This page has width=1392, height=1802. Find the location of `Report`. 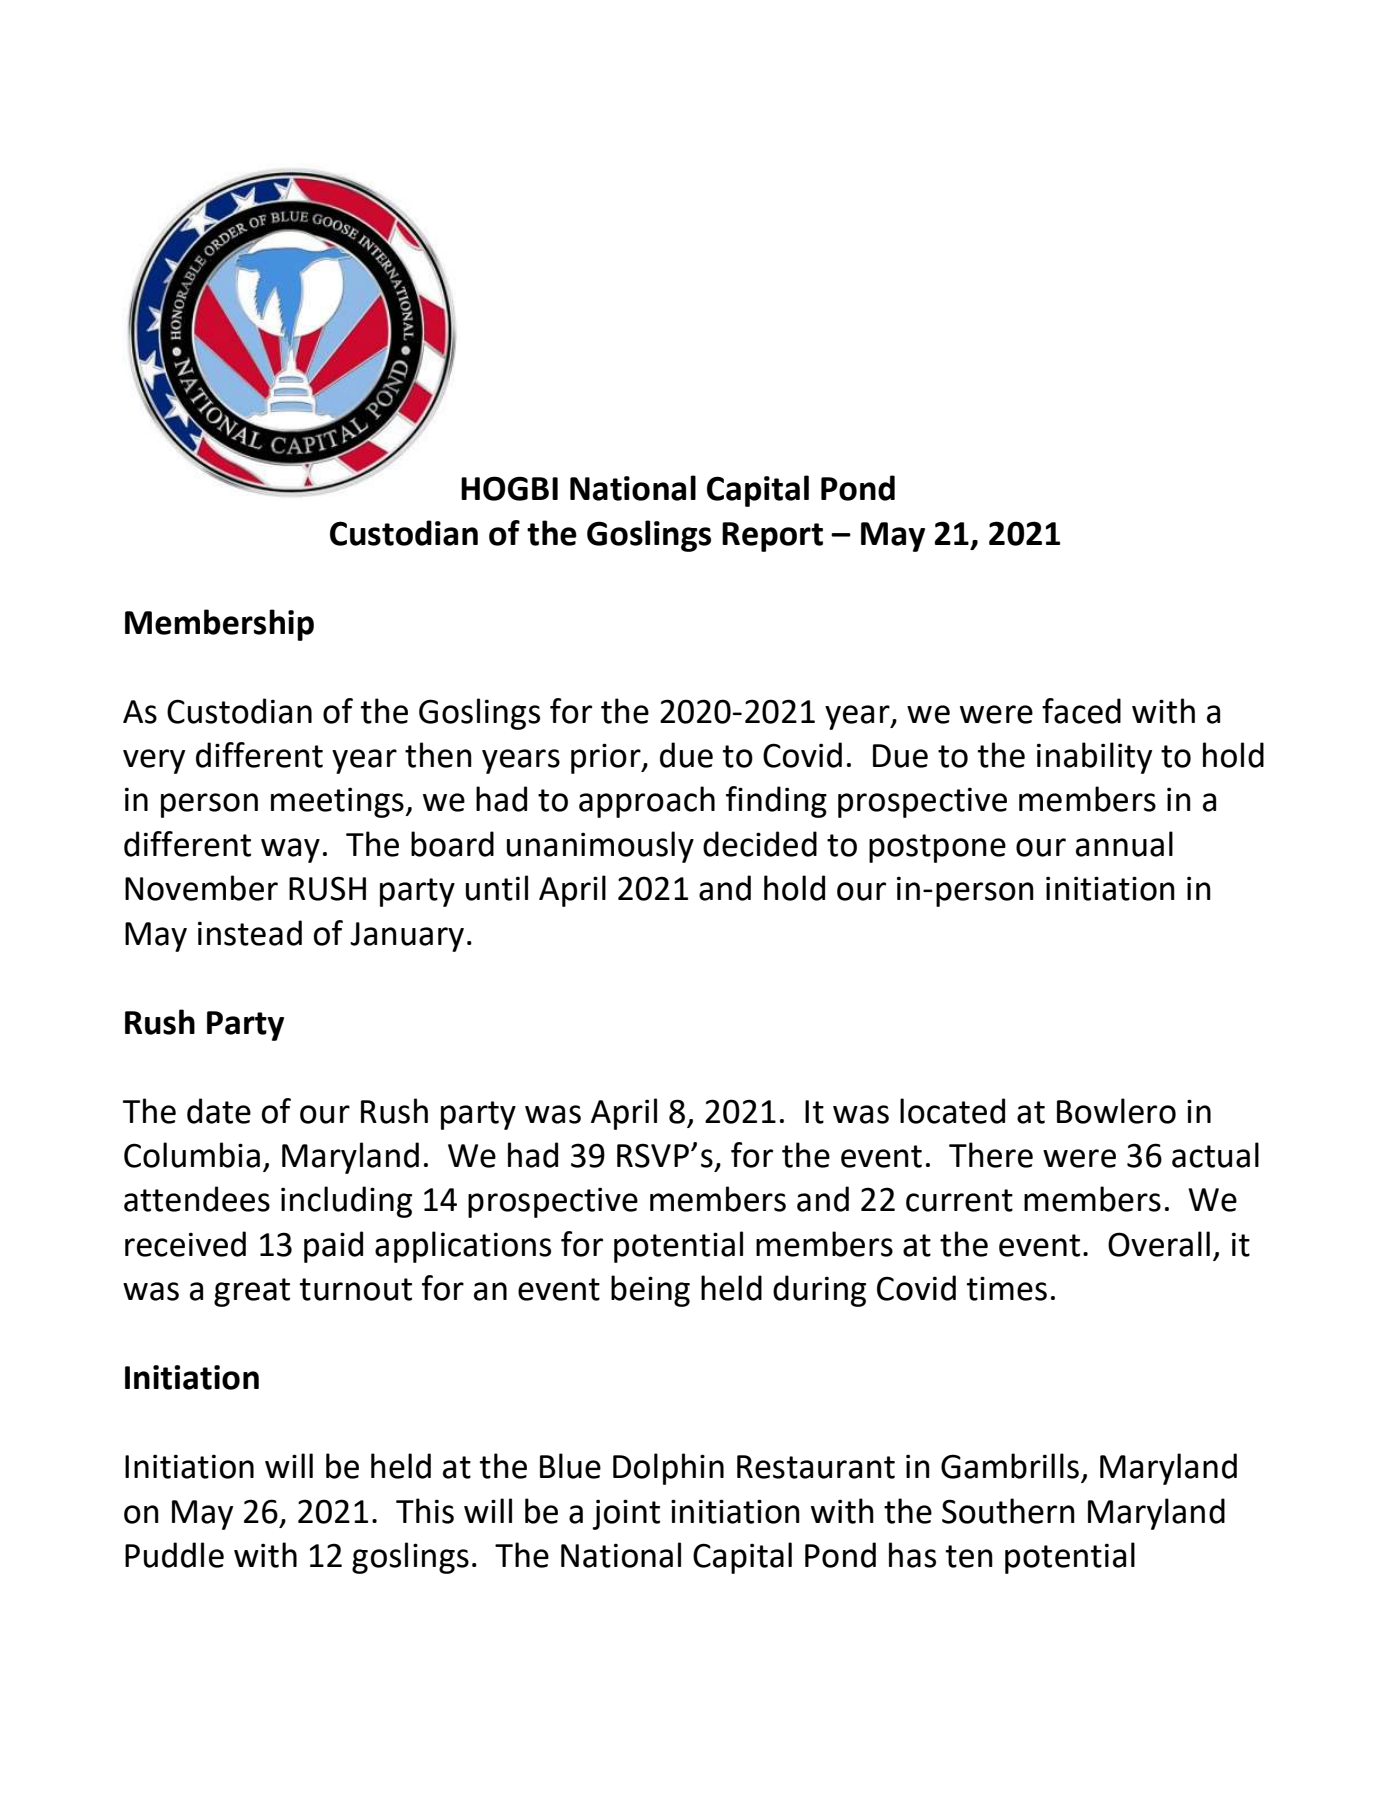

Report is located at coordinates (772, 537).
